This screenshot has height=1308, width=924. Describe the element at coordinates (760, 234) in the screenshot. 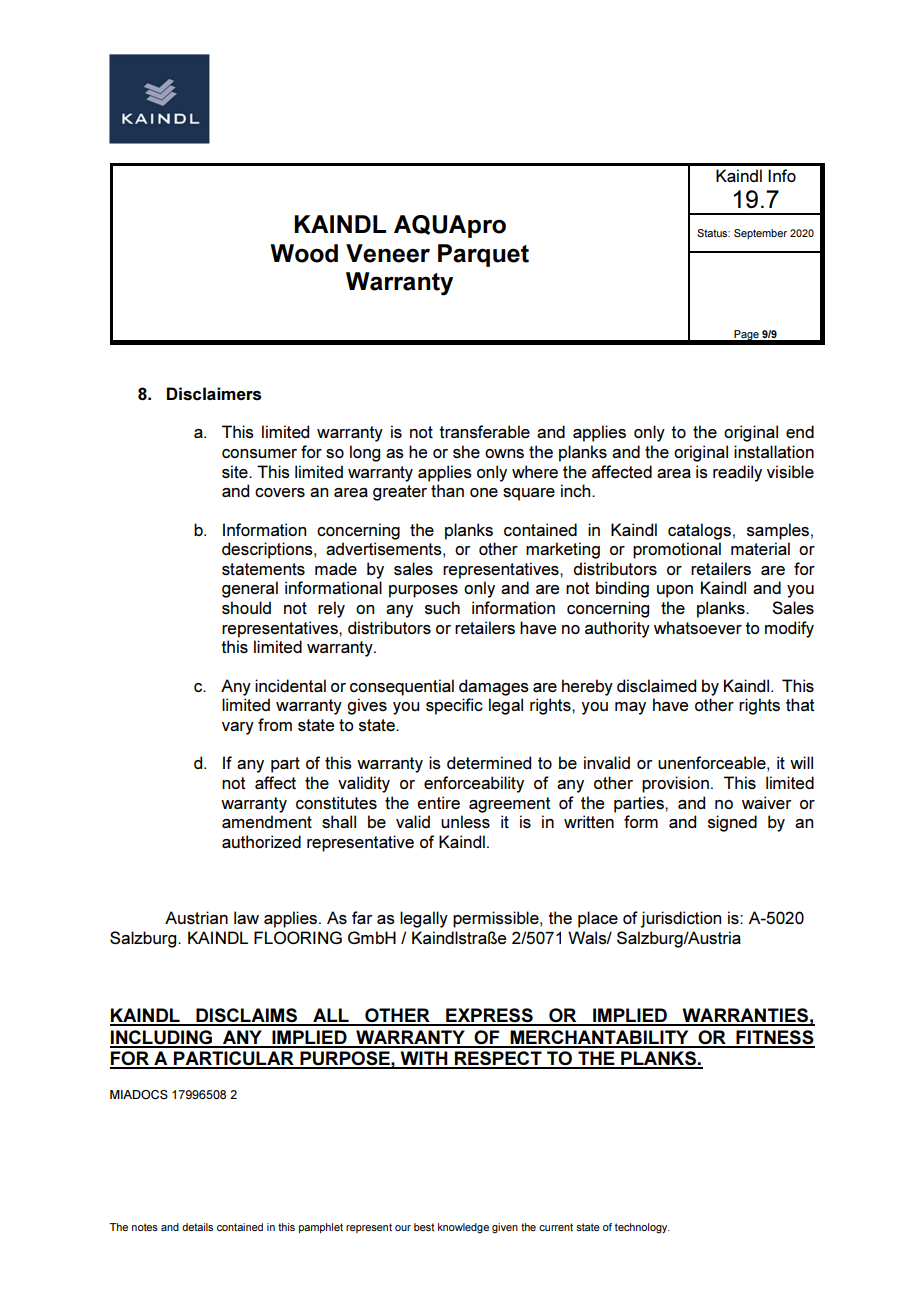

I see `September` at that location.
